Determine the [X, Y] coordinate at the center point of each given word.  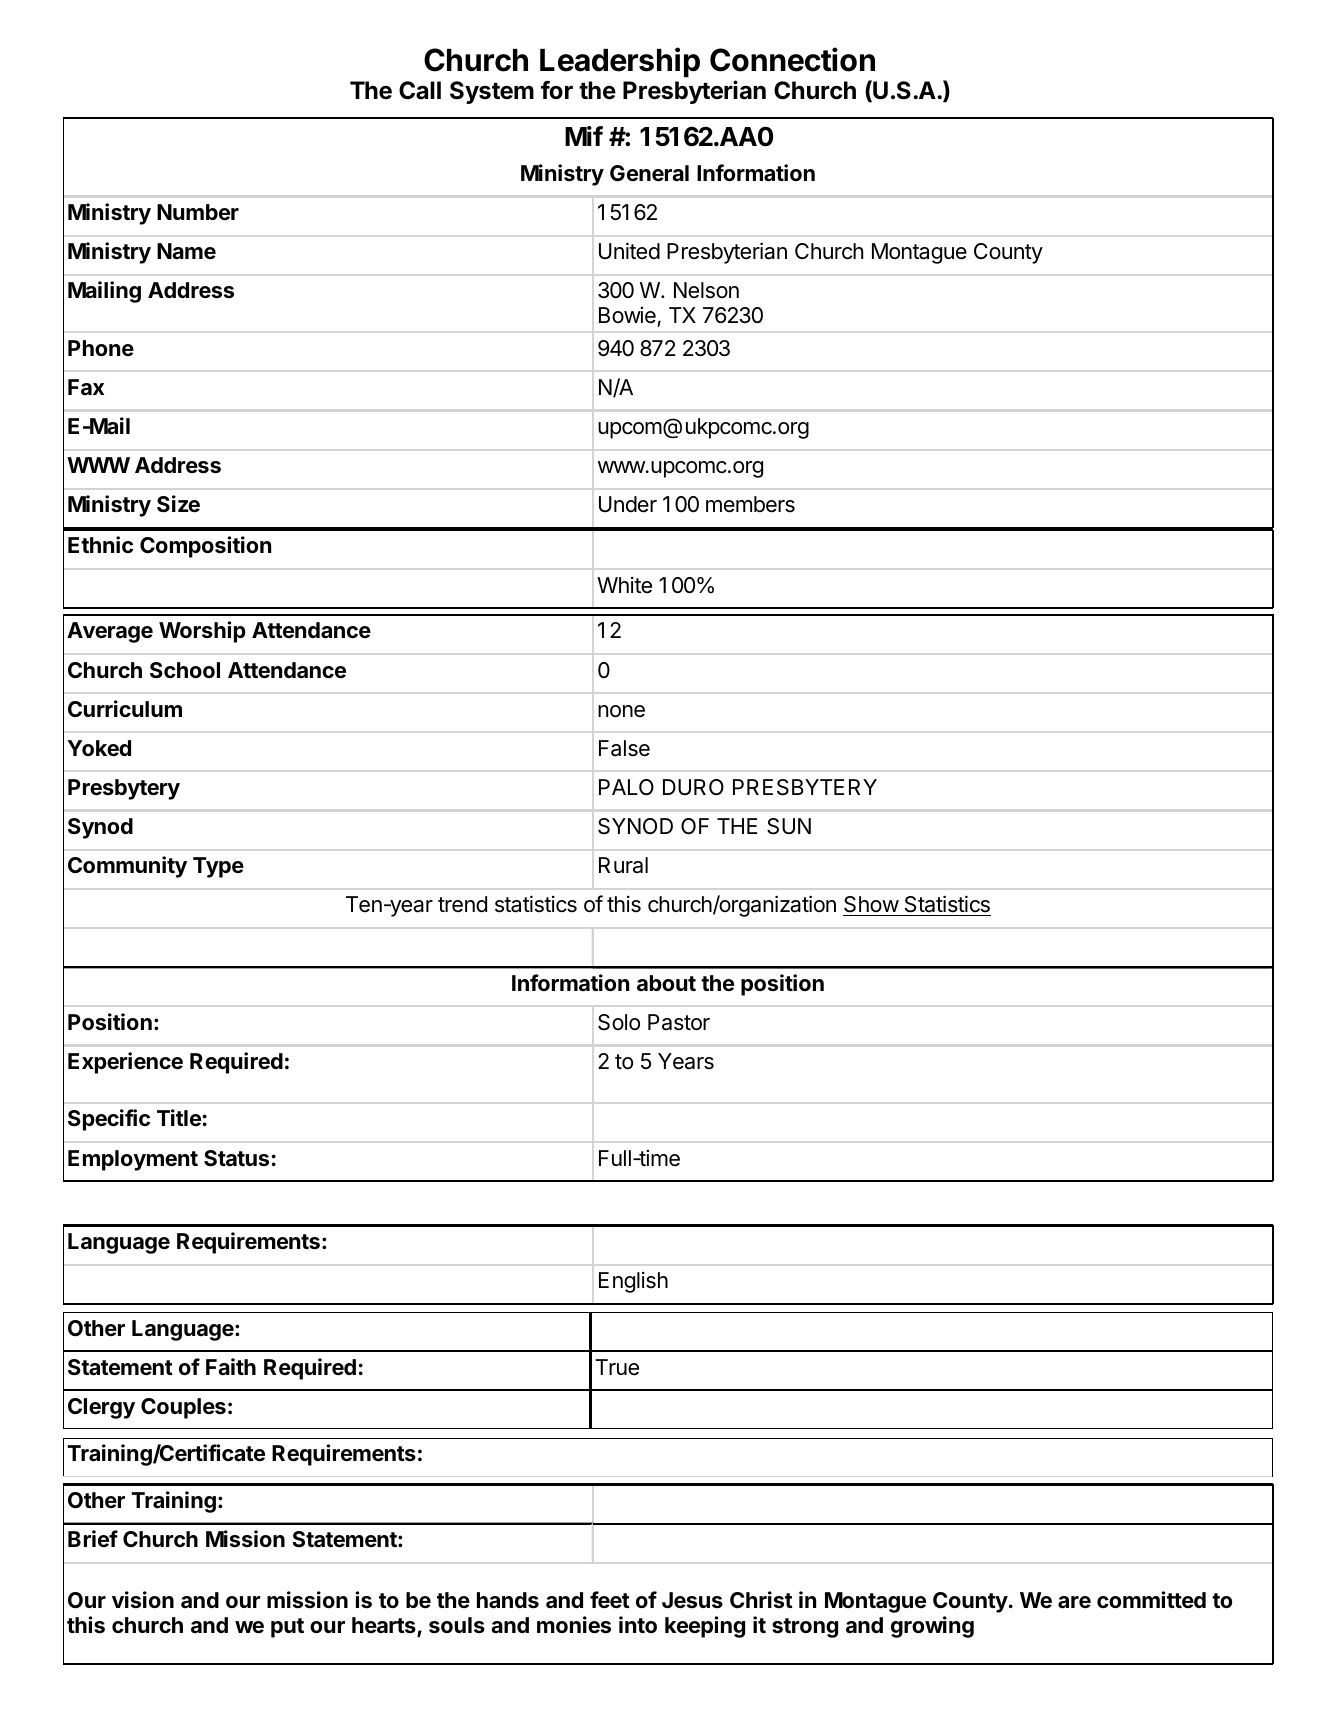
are [1074, 1602]
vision [143, 1600]
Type [218, 867]
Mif [584, 136]
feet [610, 1600]
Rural [623, 865]
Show [871, 906]
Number [198, 212]
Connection [792, 59]
